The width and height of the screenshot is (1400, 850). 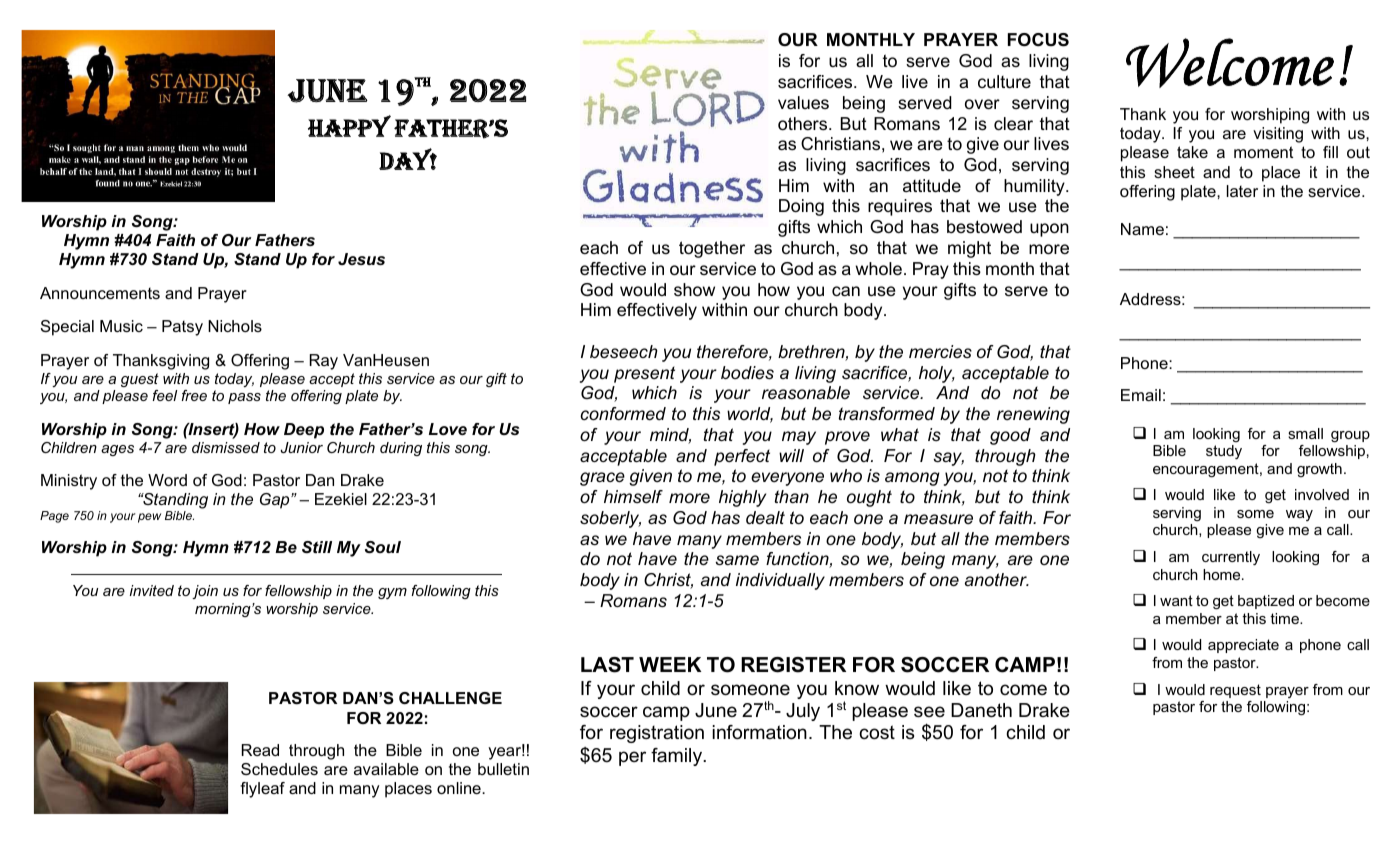 I want to click on values, so click(x=803, y=102).
